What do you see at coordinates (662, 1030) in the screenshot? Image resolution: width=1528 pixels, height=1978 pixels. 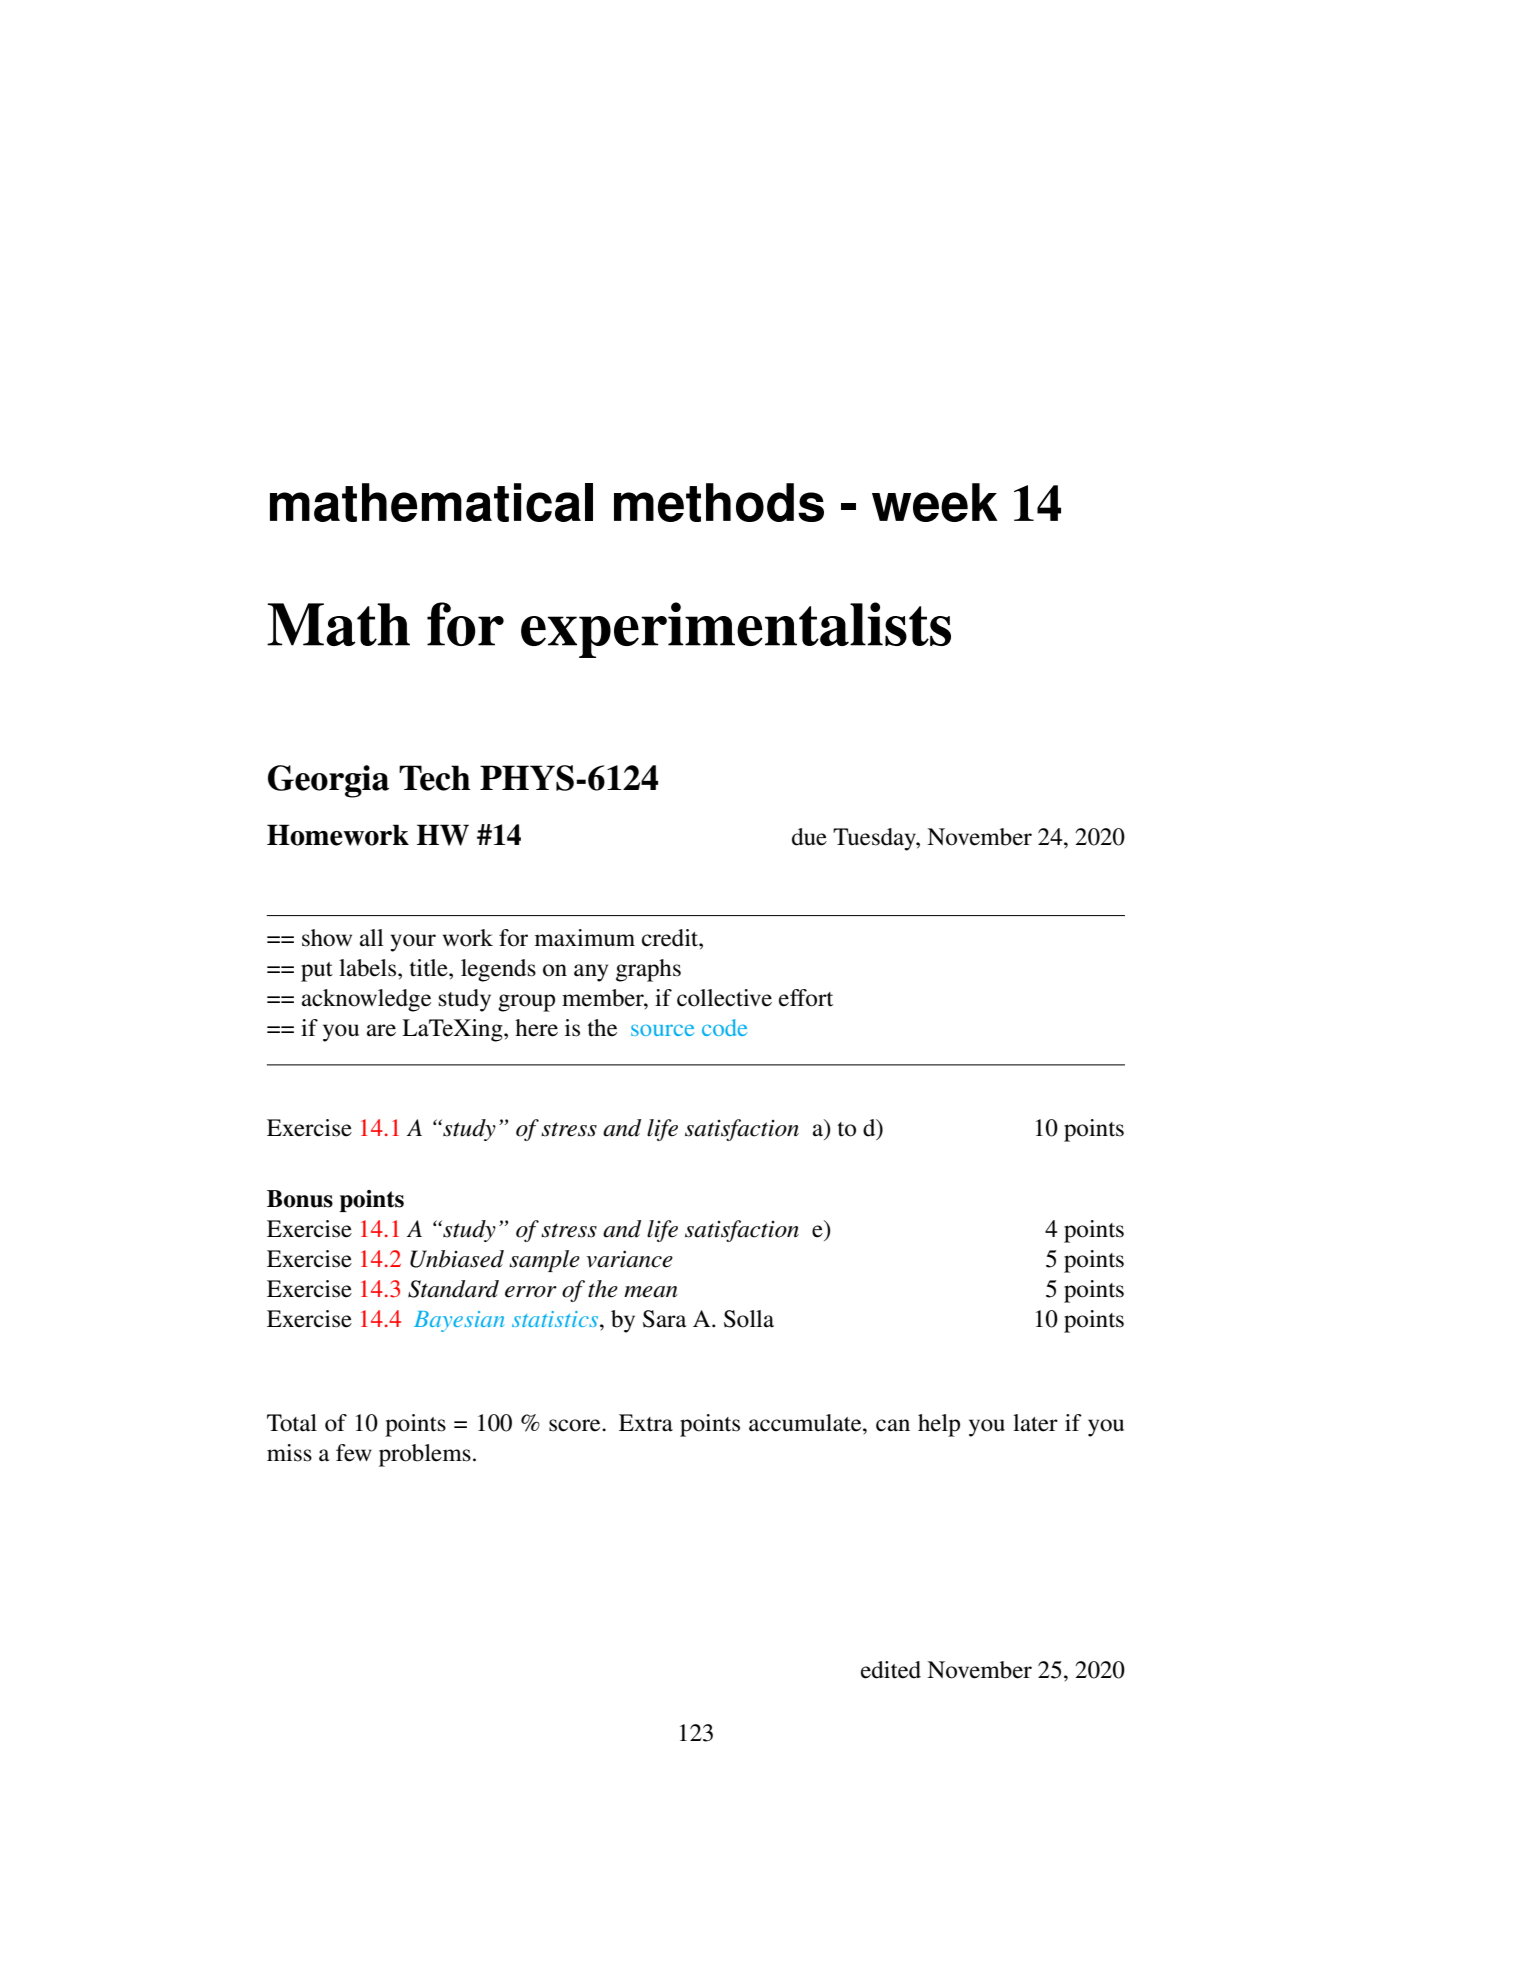 I see `source` at bounding box center [662, 1030].
